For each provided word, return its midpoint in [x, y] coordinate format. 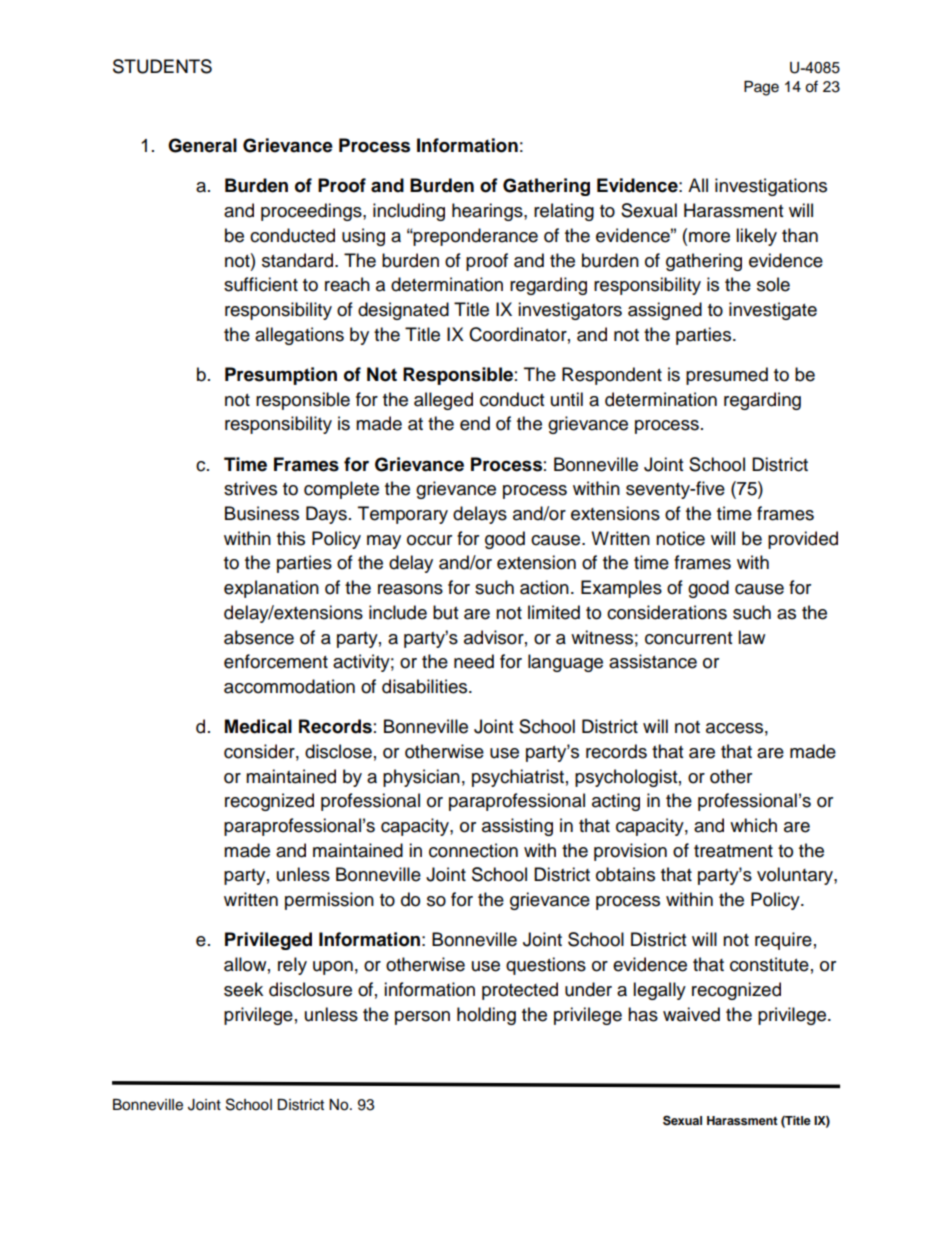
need [474, 661]
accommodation [289, 686]
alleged [443, 401]
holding [486, 1016]
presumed [727, 376]
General [202, 145]
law [751, 637]
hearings [488, 212]
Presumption [281, 376]
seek [243, 989]
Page [761, 88]
